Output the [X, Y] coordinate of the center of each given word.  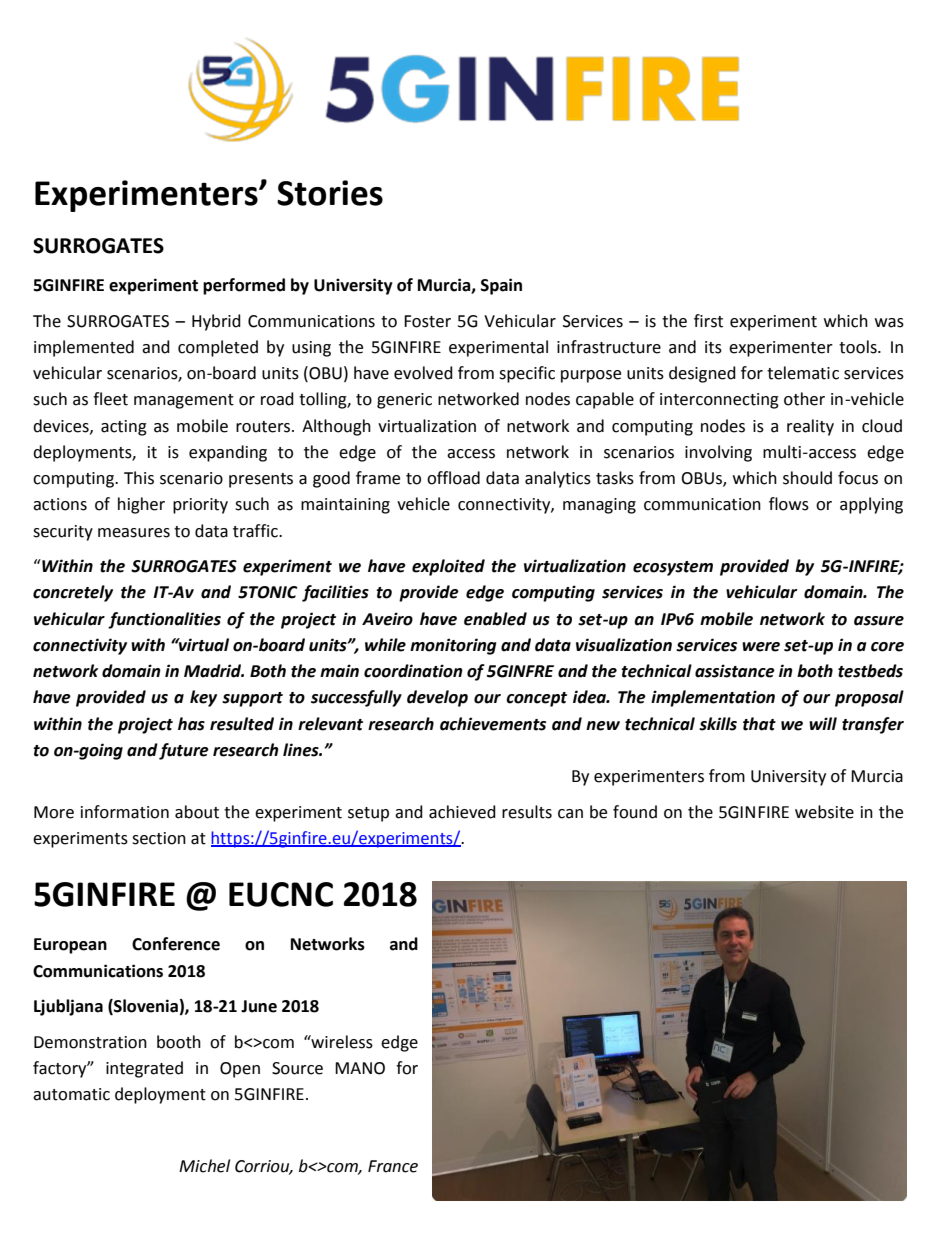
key [203, 698]
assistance [735, 671]
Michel [204, 1166]
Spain [501, 286]
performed [244, 286]
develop [437, 698]
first [708, 321]
